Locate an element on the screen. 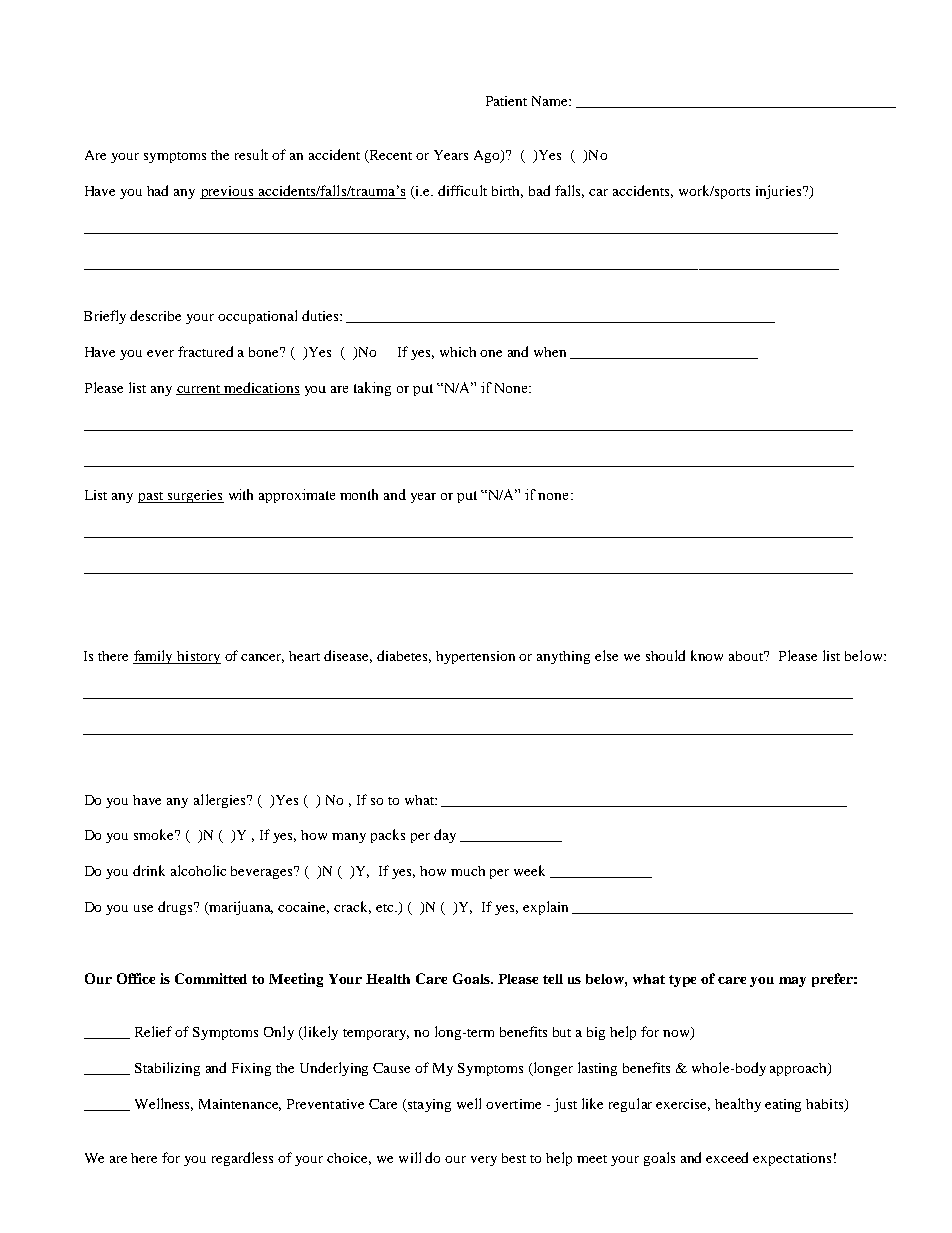 The image size is (952, 1233). Maintenance is located at coordinates (240, 1105).
